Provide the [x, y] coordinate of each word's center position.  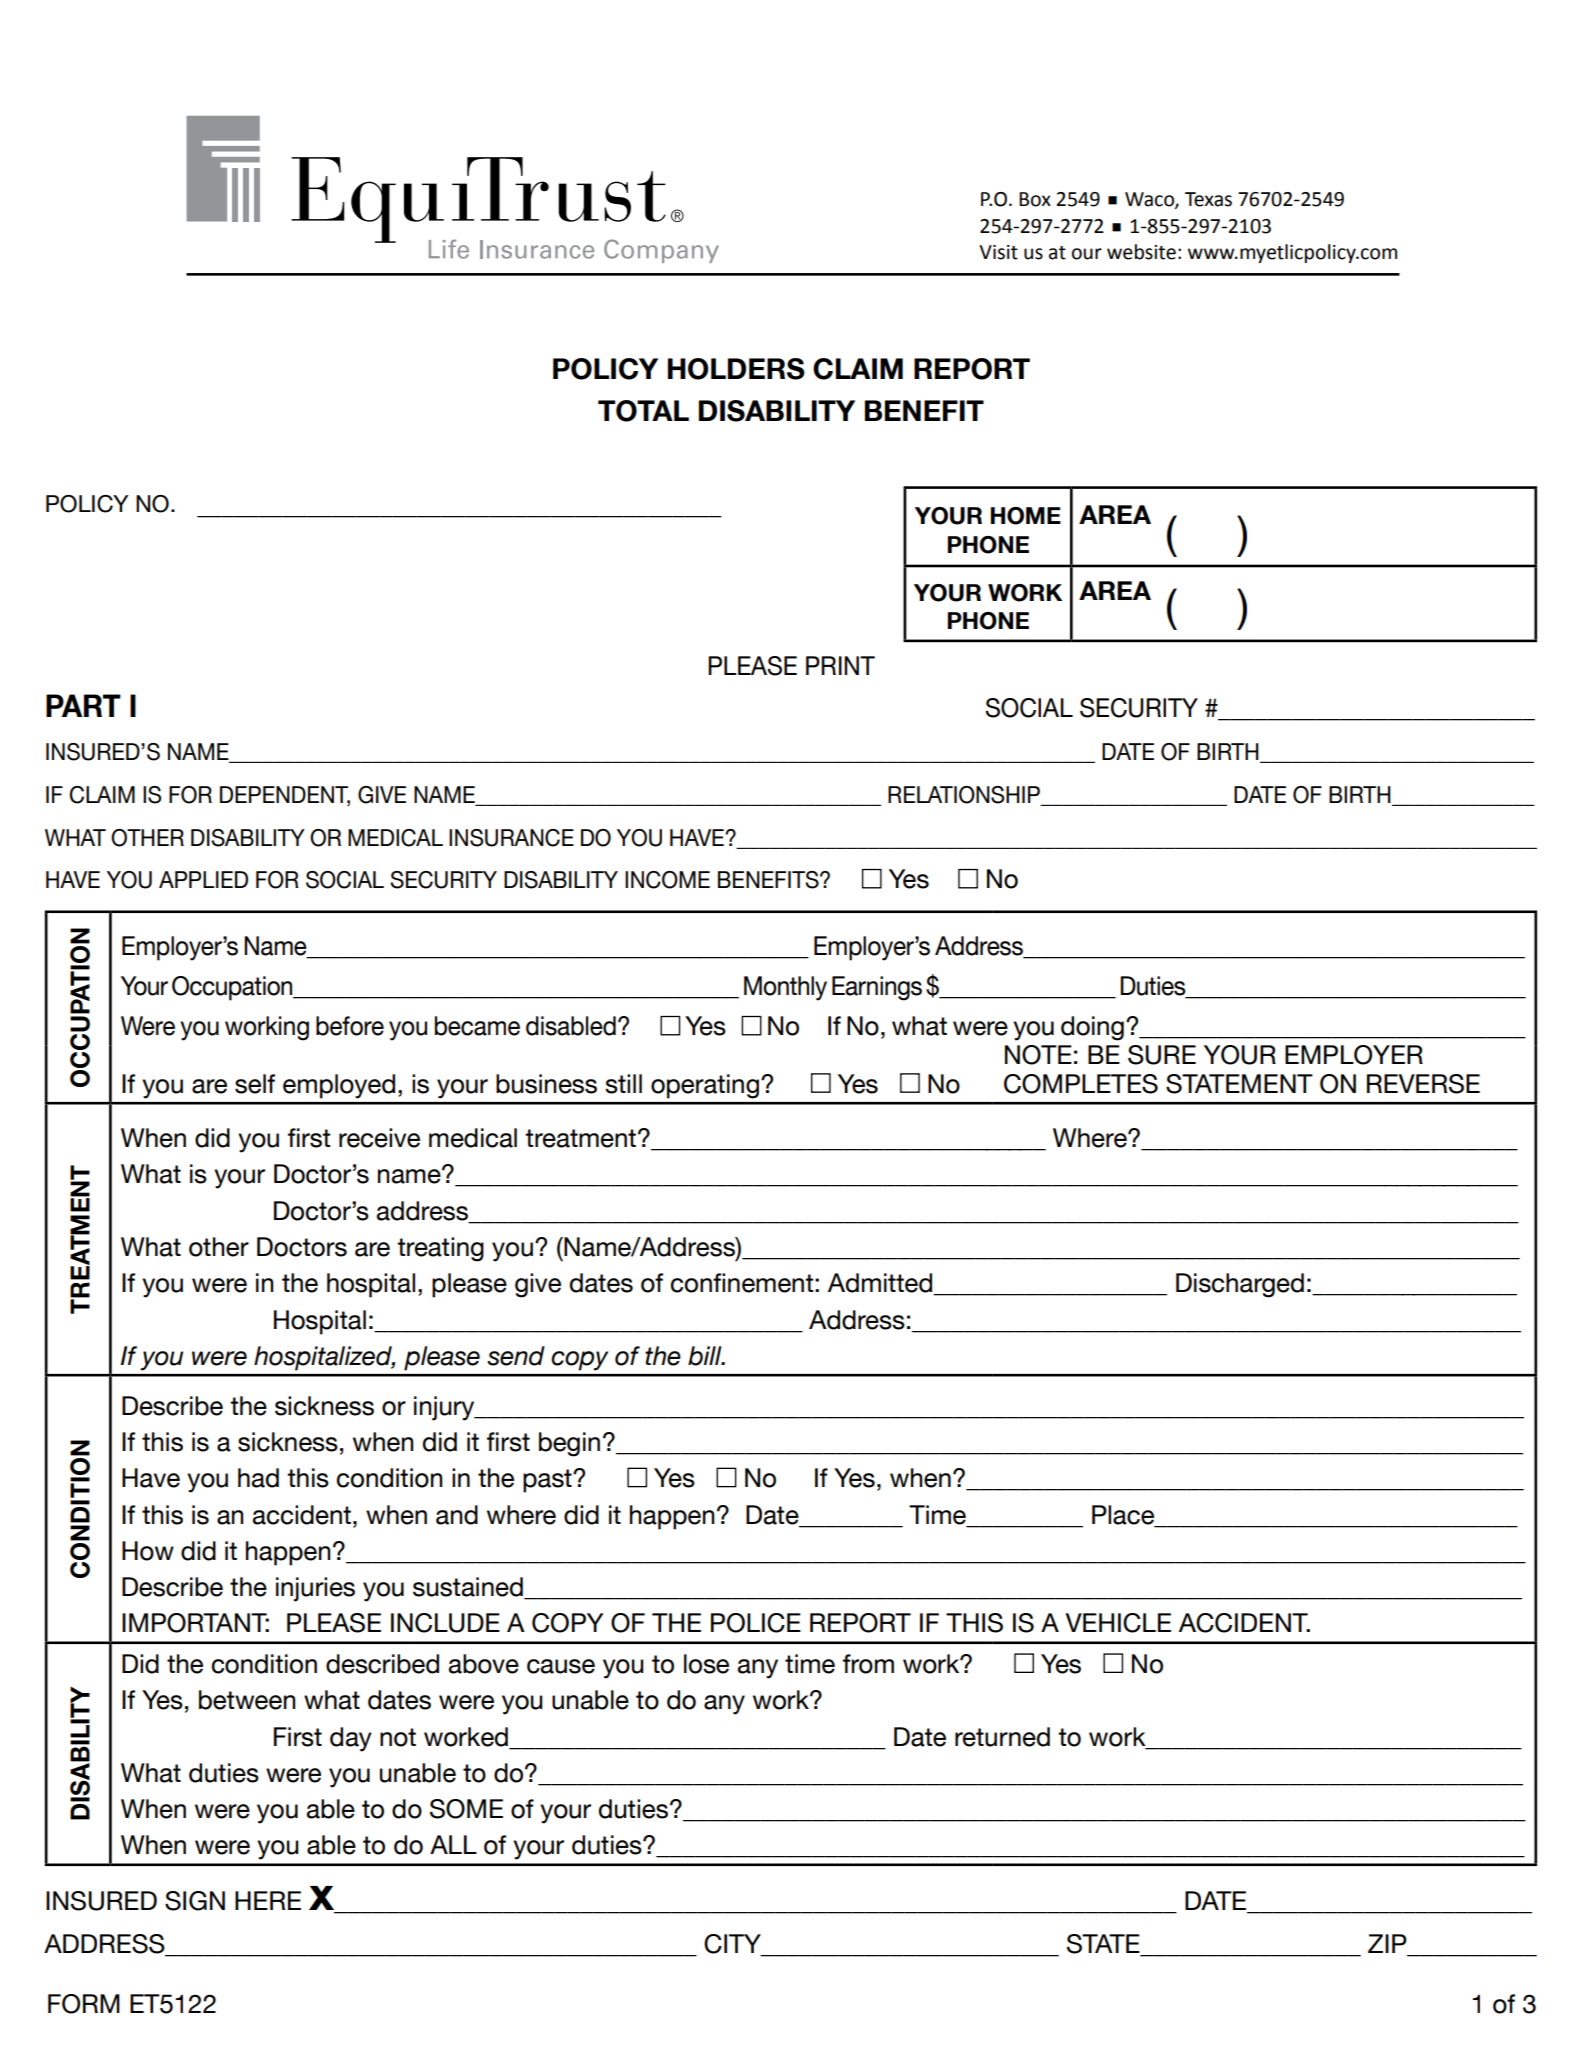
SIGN [195, 1901]
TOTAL [643, 411]
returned [1002, 1737]
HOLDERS [736, 369]
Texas [1208, 199]
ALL [453, 1844]
